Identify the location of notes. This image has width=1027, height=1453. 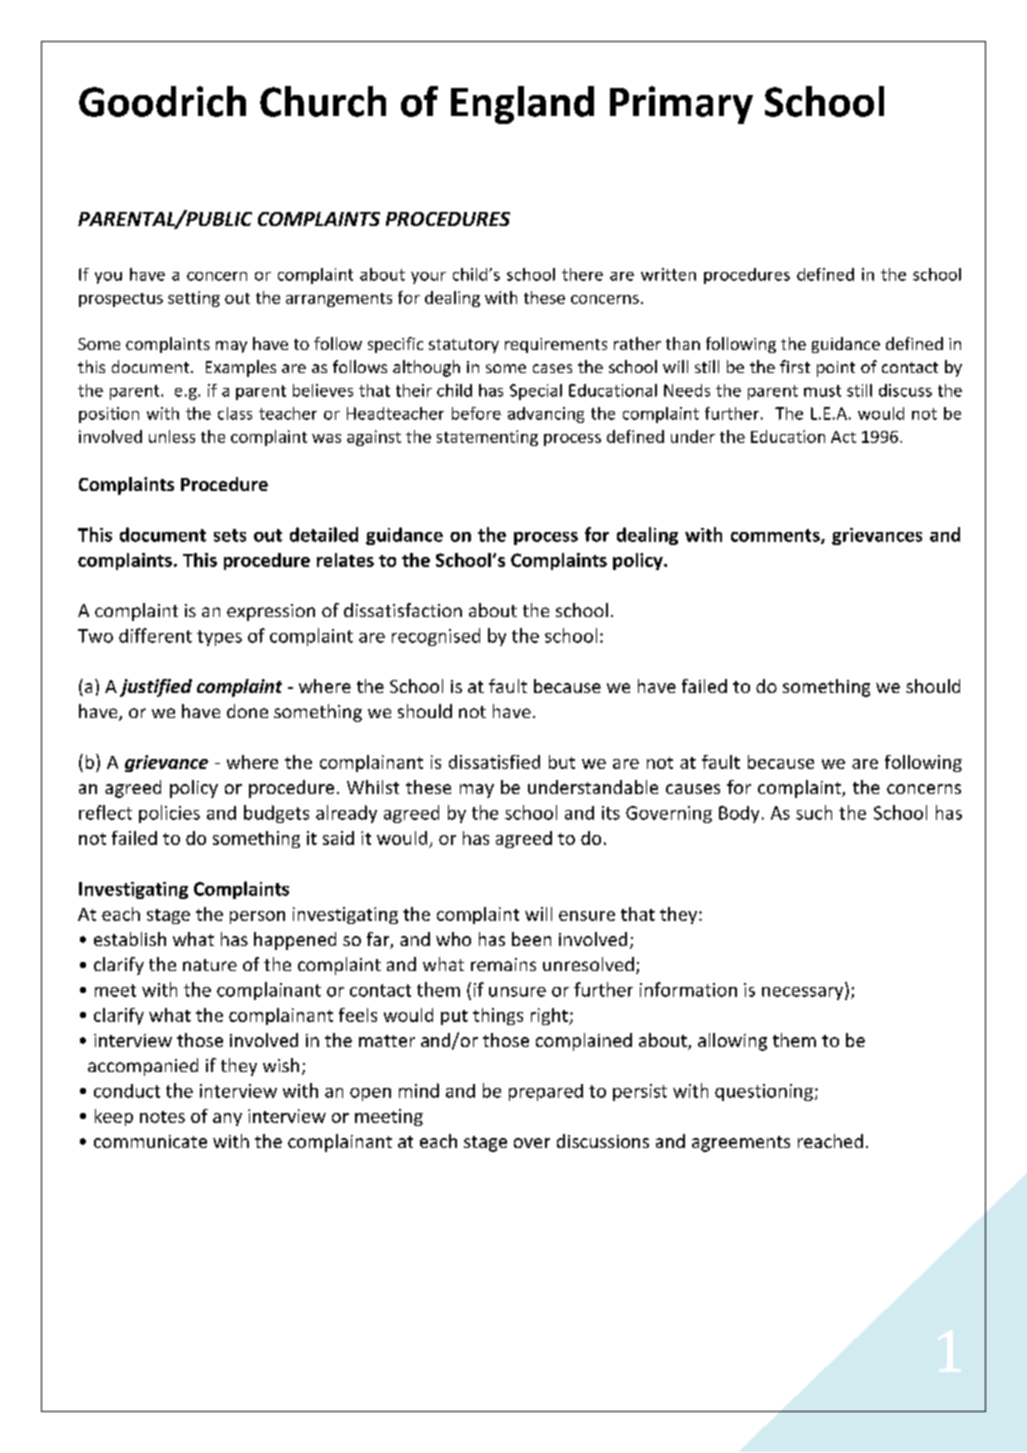
(162, 1117).
